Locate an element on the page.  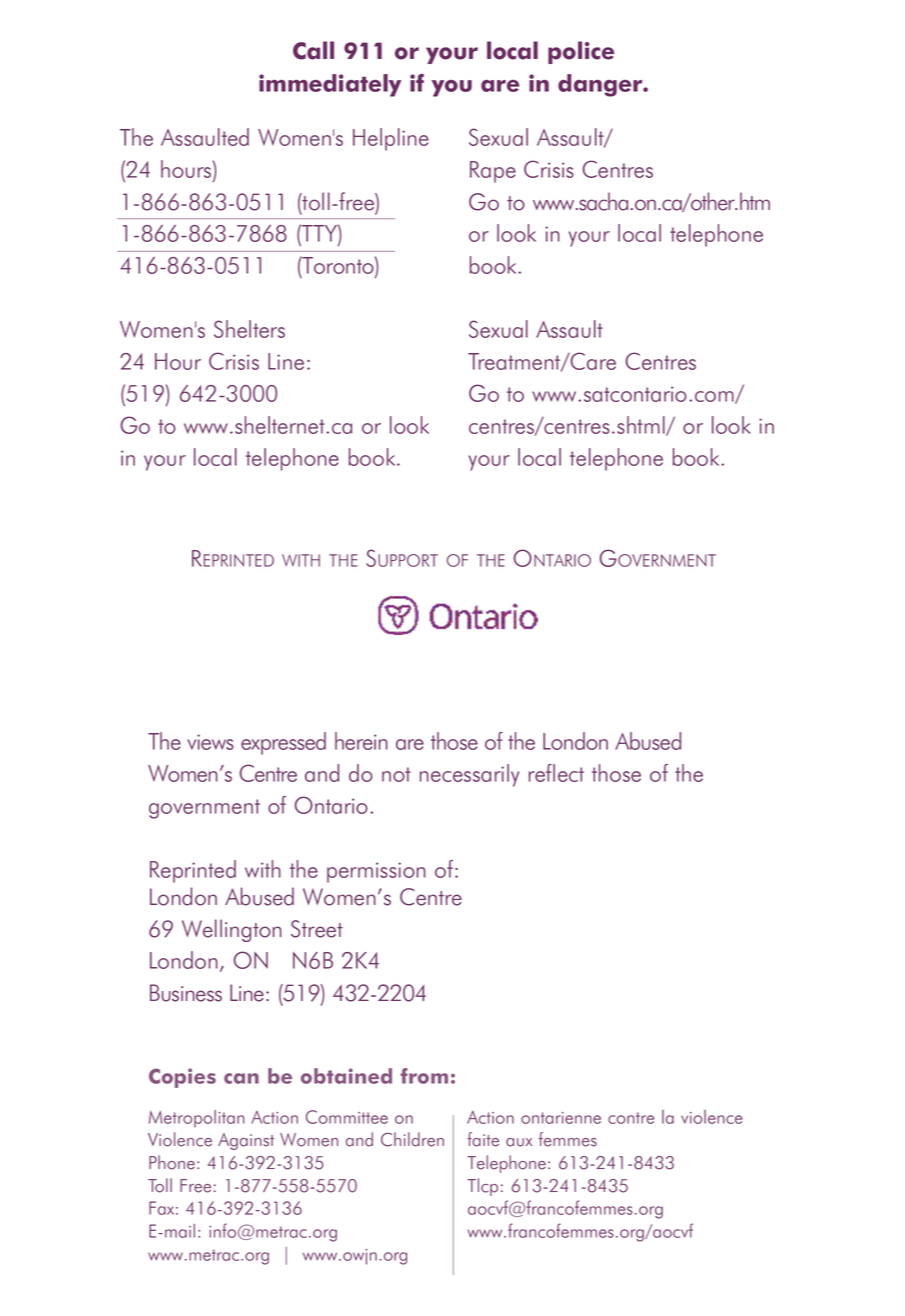
Children is located at coordinates (412, 1139).
